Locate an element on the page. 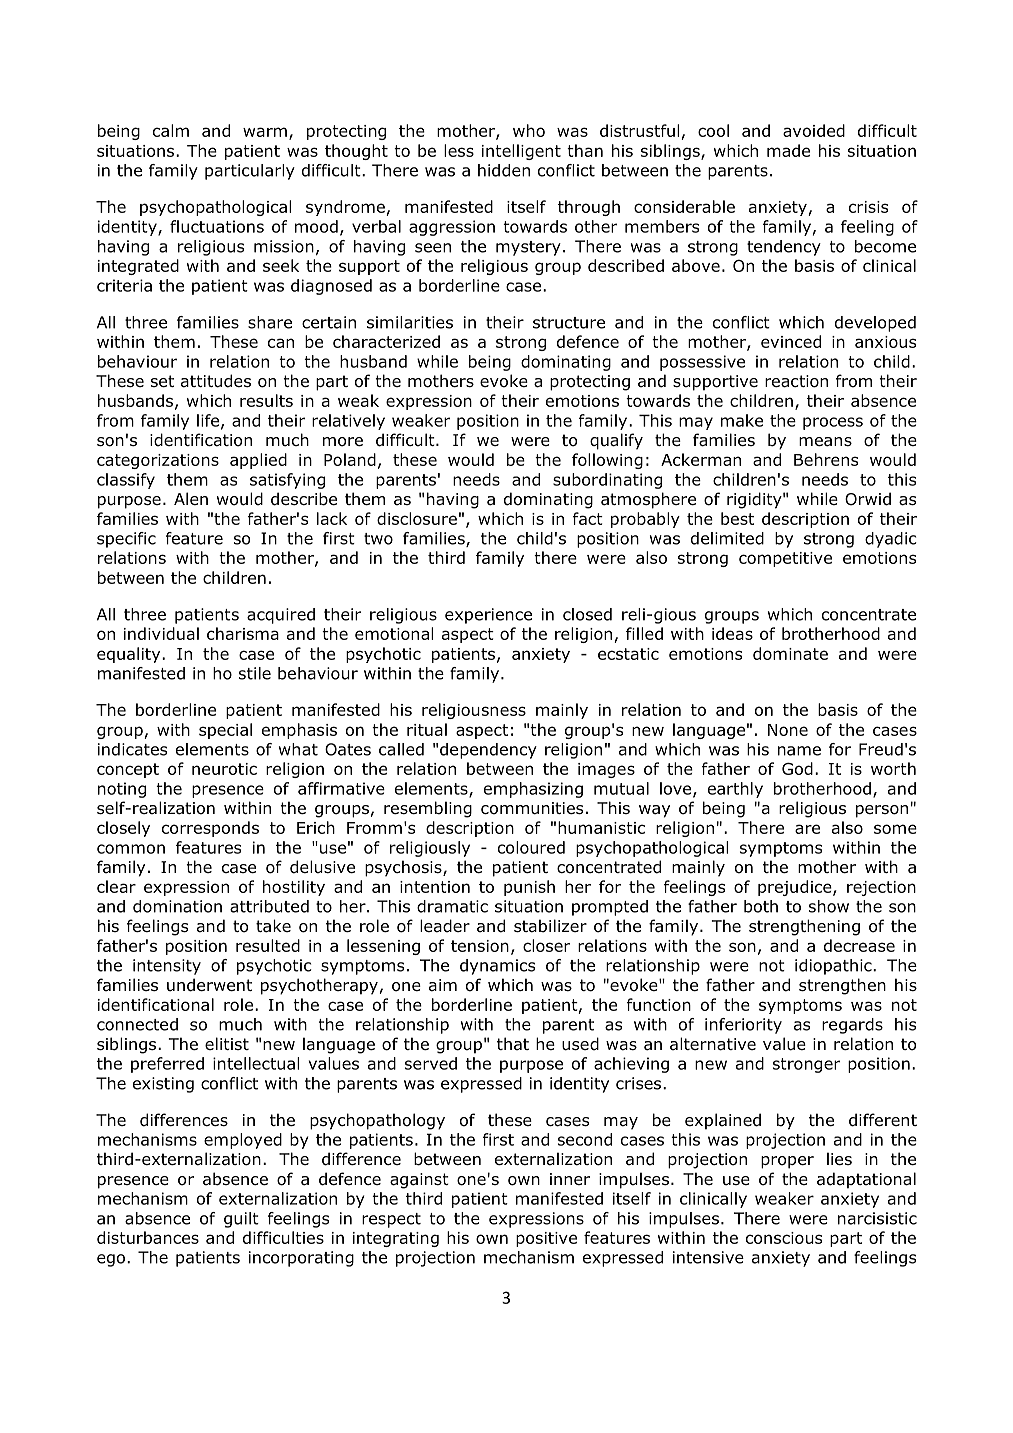 This image has height=1433, width=1013. guilt is located at coordinates (241, 1220).
